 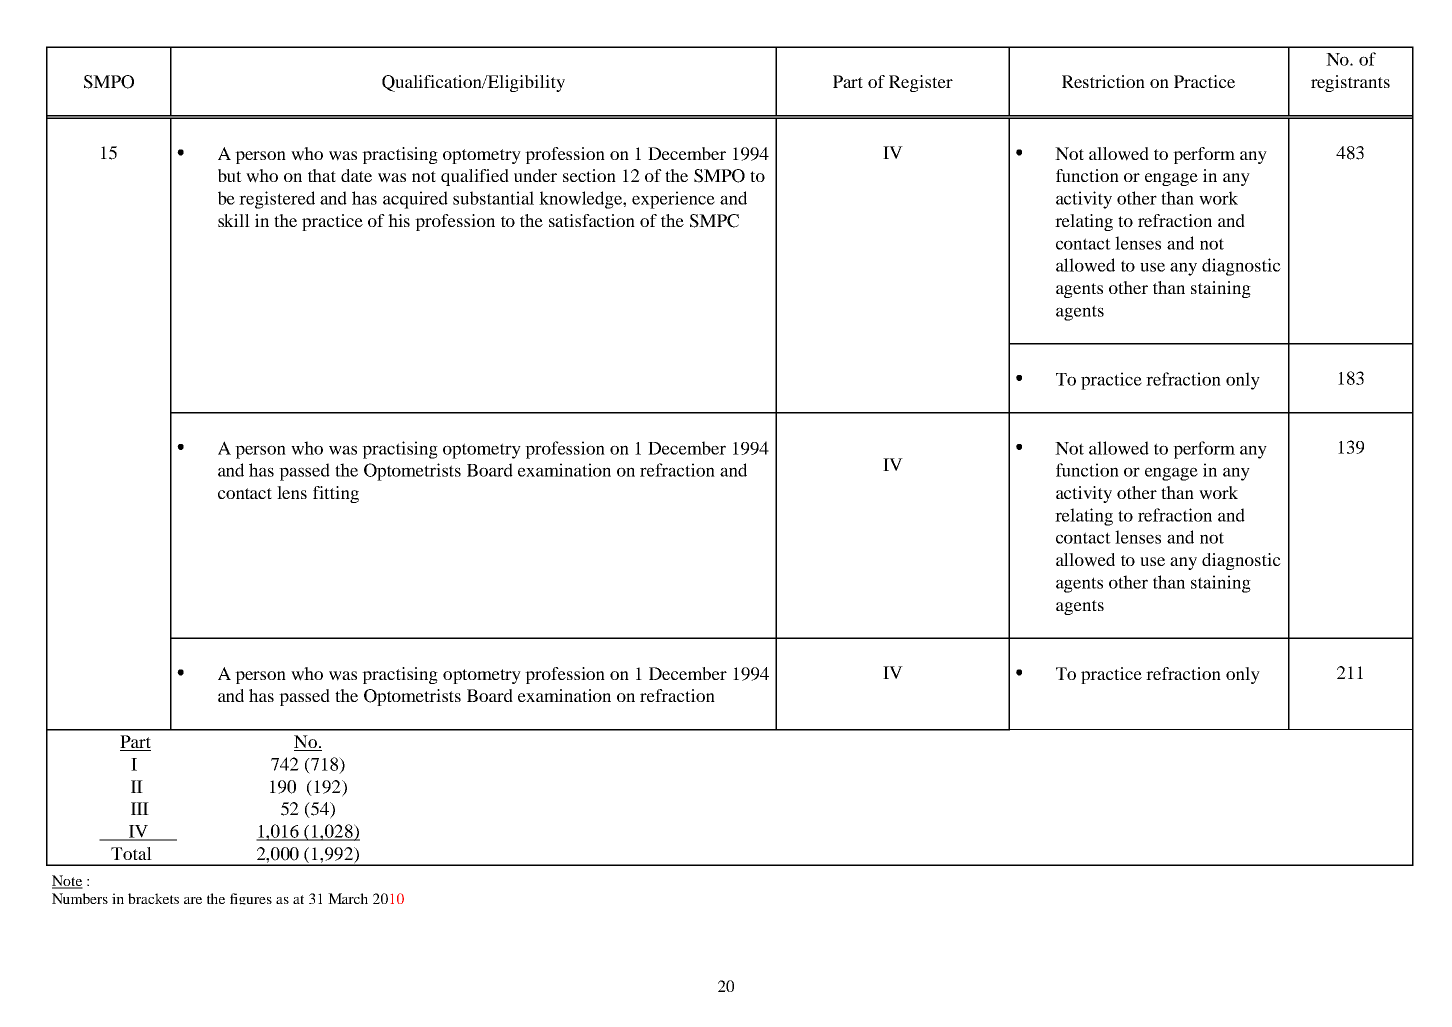 What do you see at coordinates (589, 175) in the screenshot?
I see `section` at bounding box center [589, 175].
